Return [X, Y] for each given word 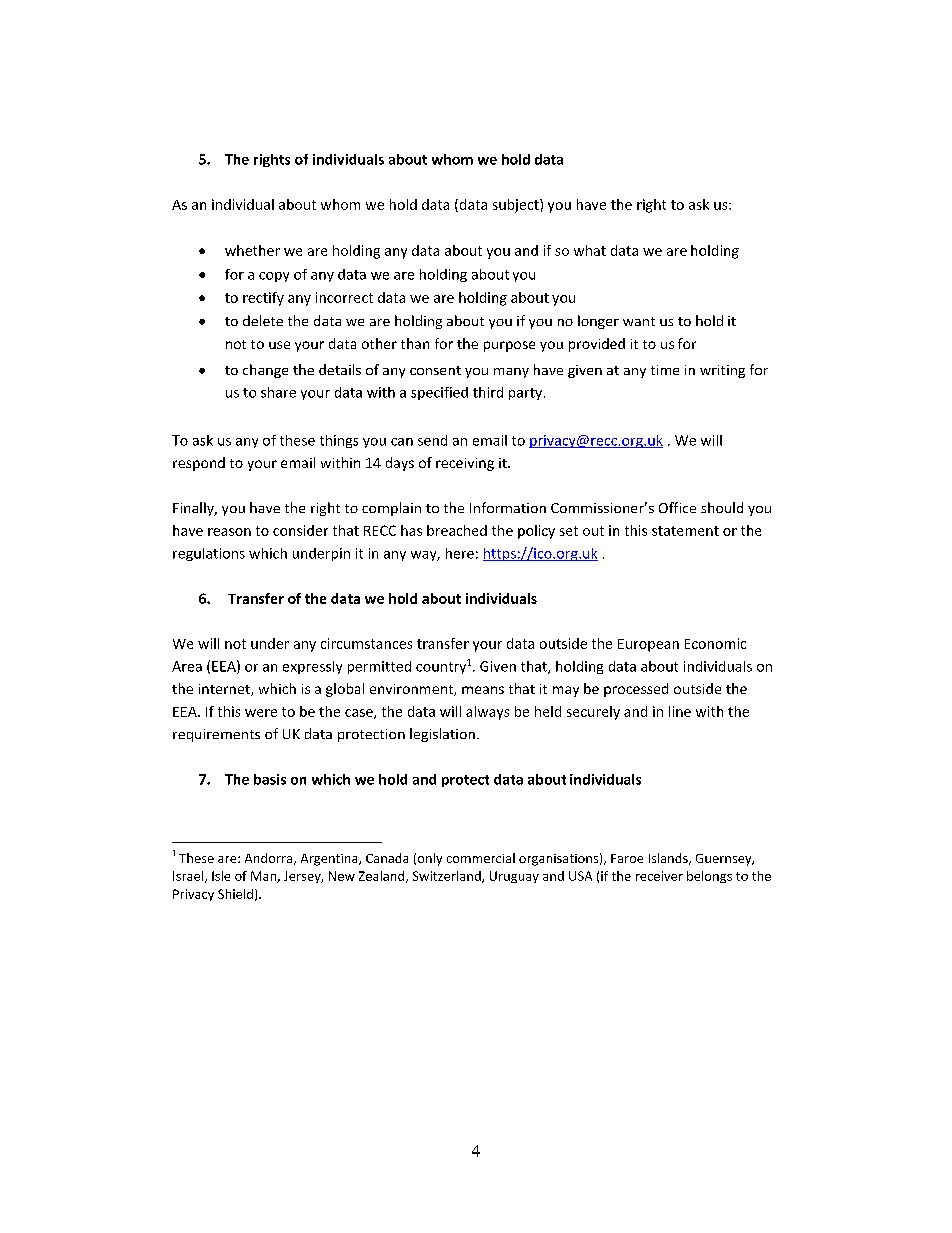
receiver [659, 876]
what [590, 250]
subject [517, 206]
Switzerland [448, 877]
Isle [221, 876]
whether [252, 250]
